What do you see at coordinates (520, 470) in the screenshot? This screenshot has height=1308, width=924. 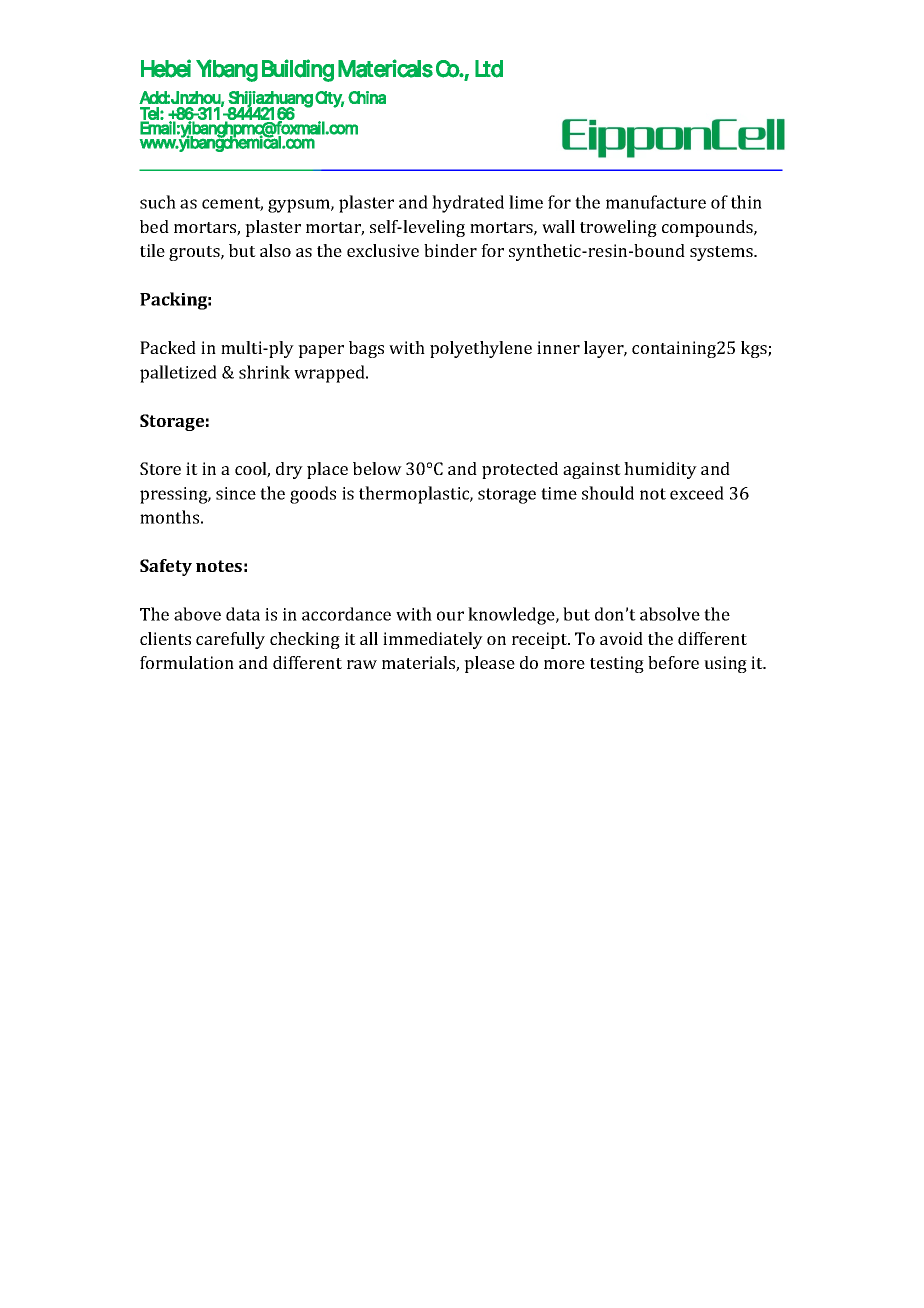 I see `protected` at bounding box center [520, 470].
